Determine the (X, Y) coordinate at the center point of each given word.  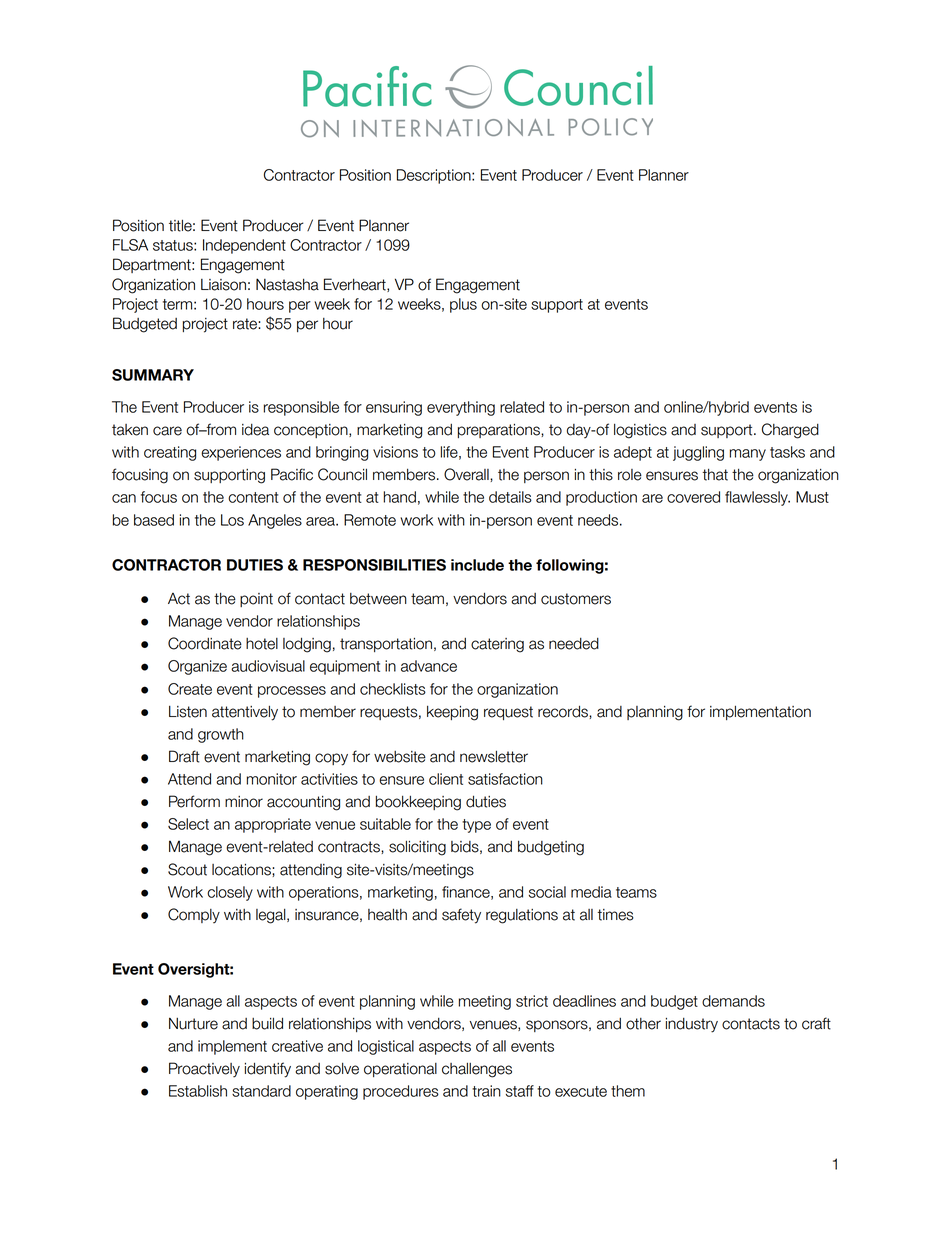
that (715, 475)
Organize (197, 667)
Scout (187, 869)
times (615, 915)
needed (574, 644)
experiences (241, 453)
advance (429, 666)
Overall (467, 475)
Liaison (223, 285)
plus (463, 305)
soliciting (417, 848)
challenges (477, 1070)
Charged (790, 431)
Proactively (204, 1070)
